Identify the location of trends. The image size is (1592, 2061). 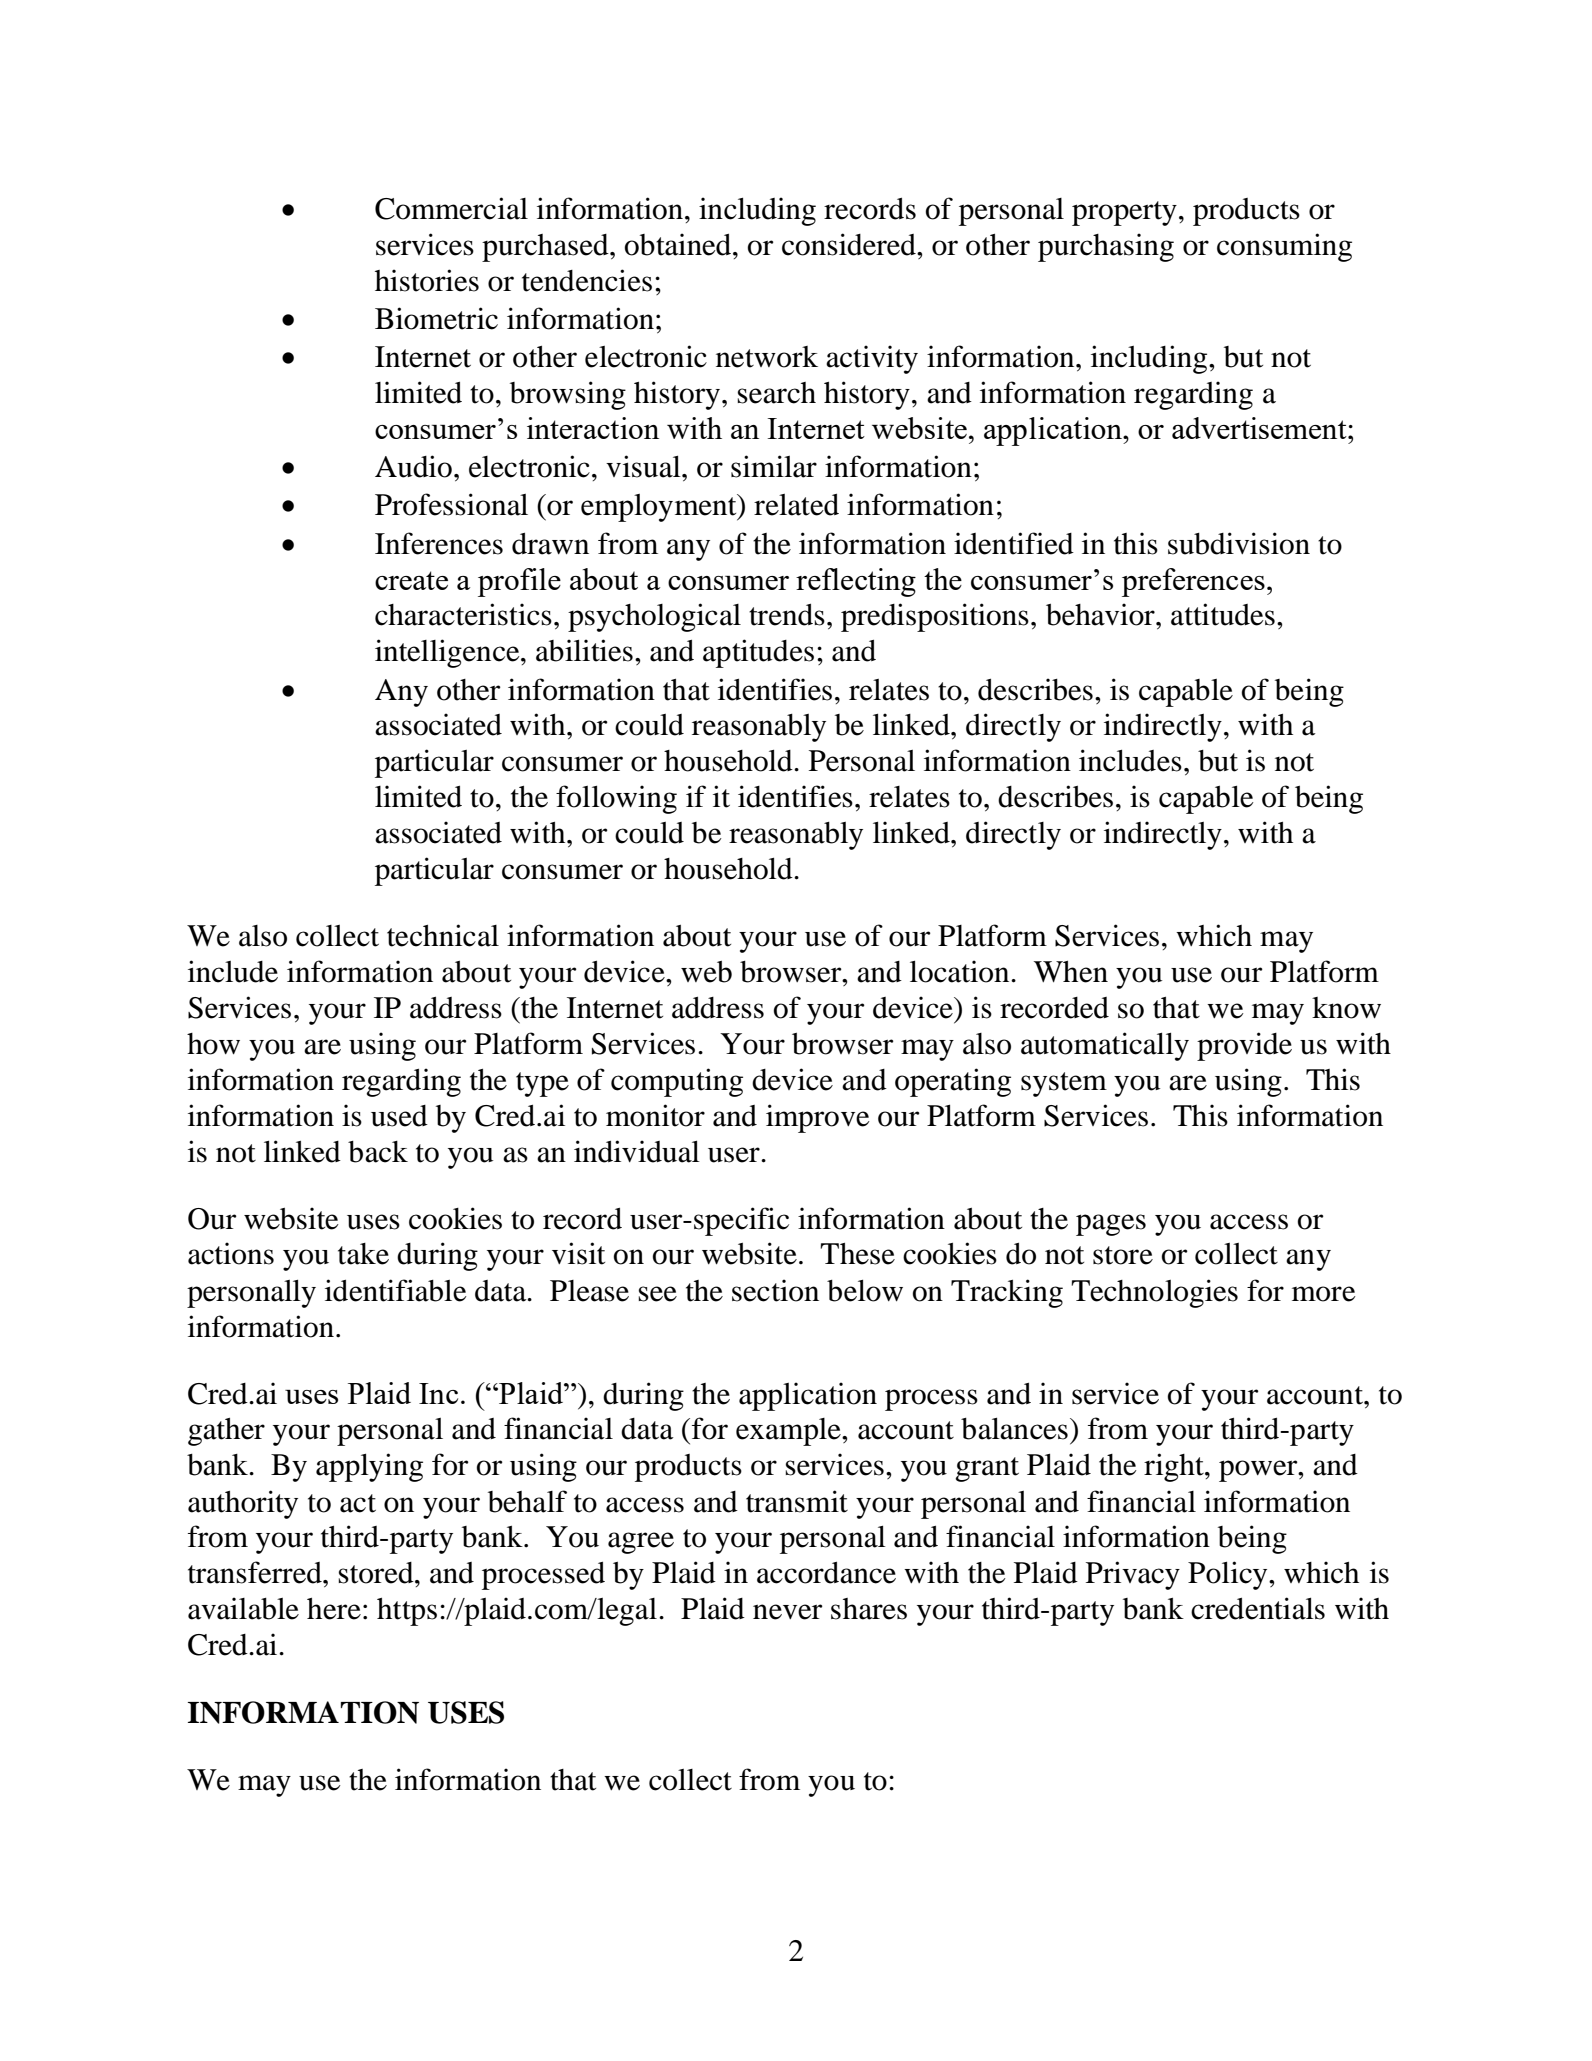
(787, 615).
